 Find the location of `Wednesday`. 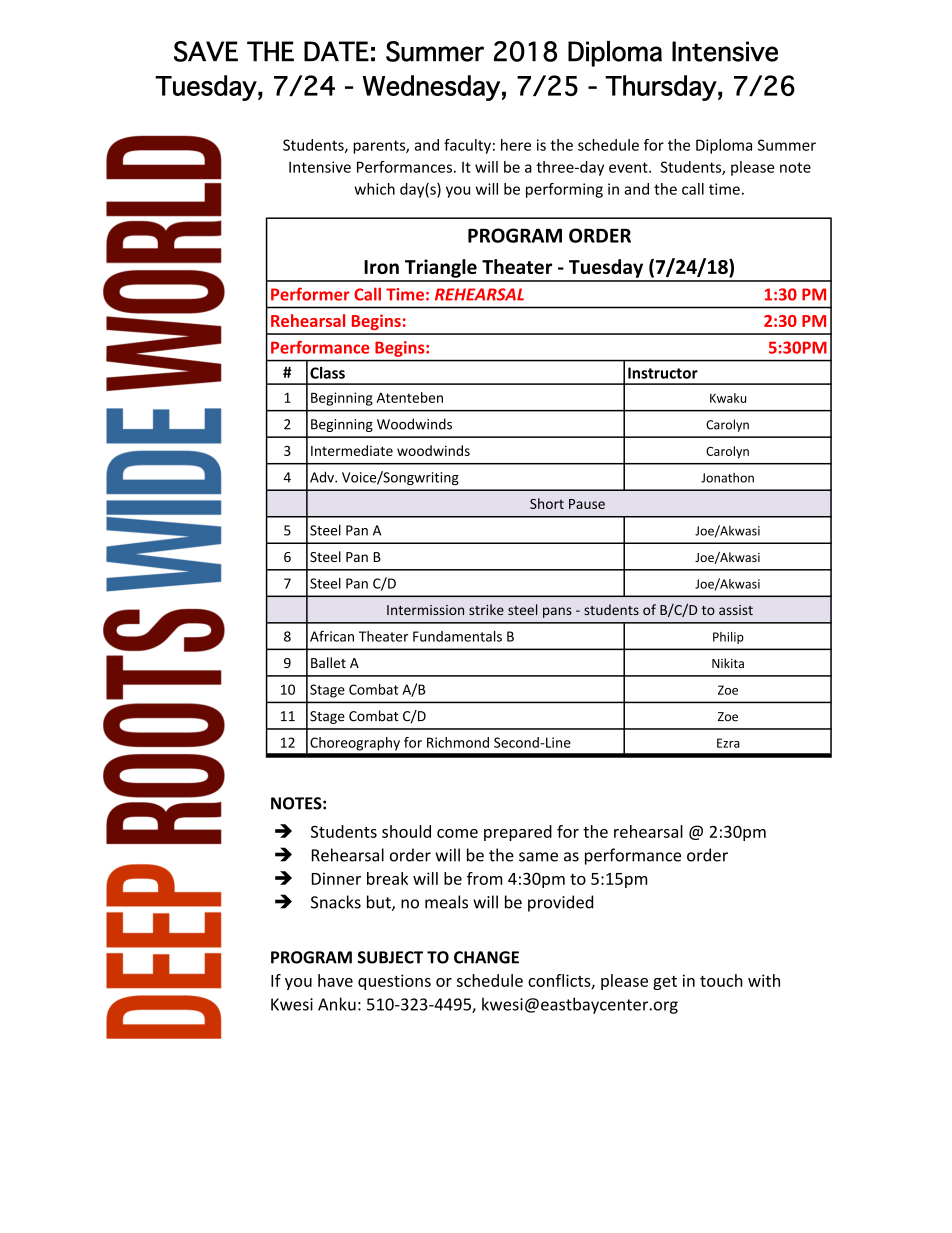

Wednesday is located at coordinates (431, 88).
